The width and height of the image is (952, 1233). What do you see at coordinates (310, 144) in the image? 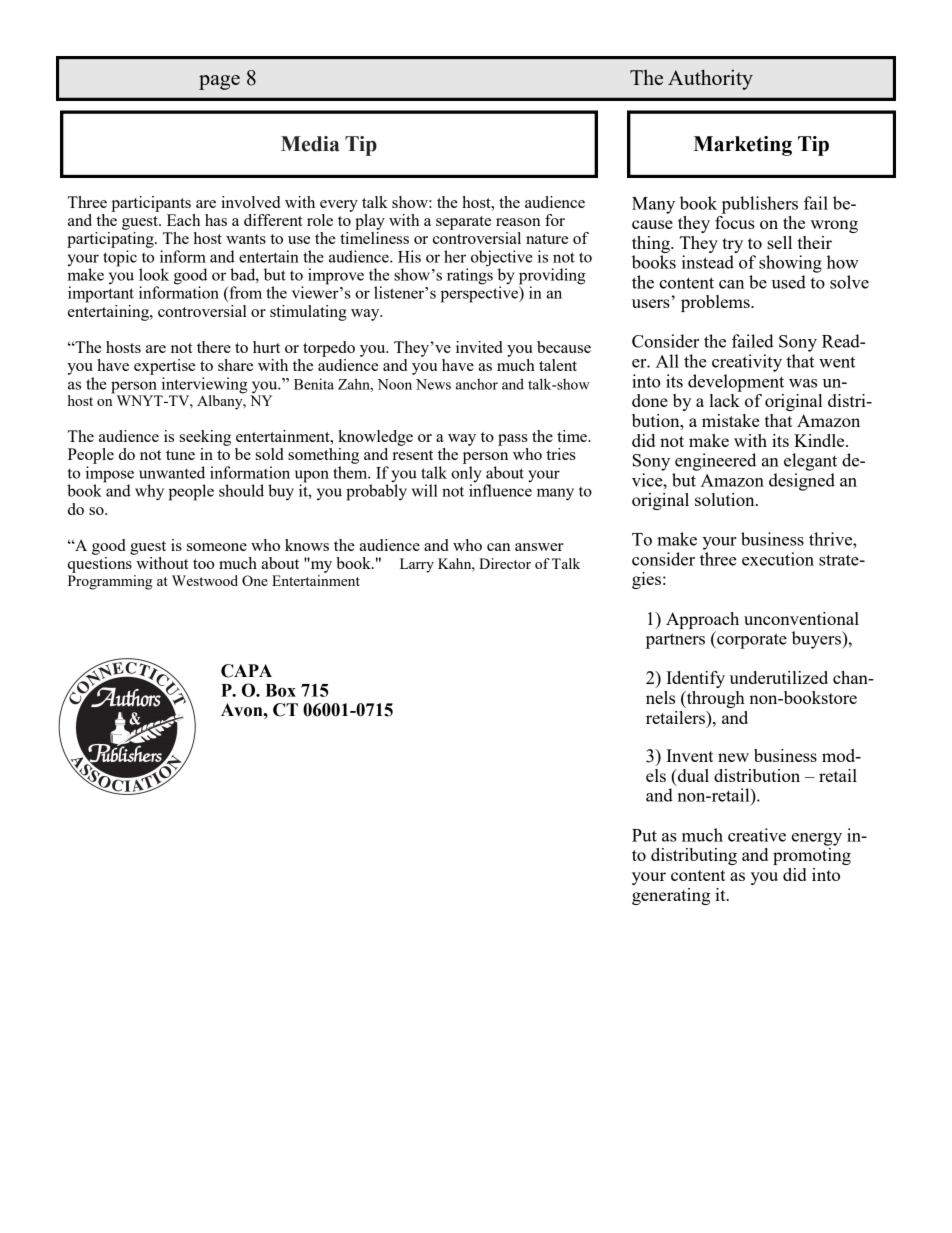
I see `Media` at bounding box center [310, 144].
